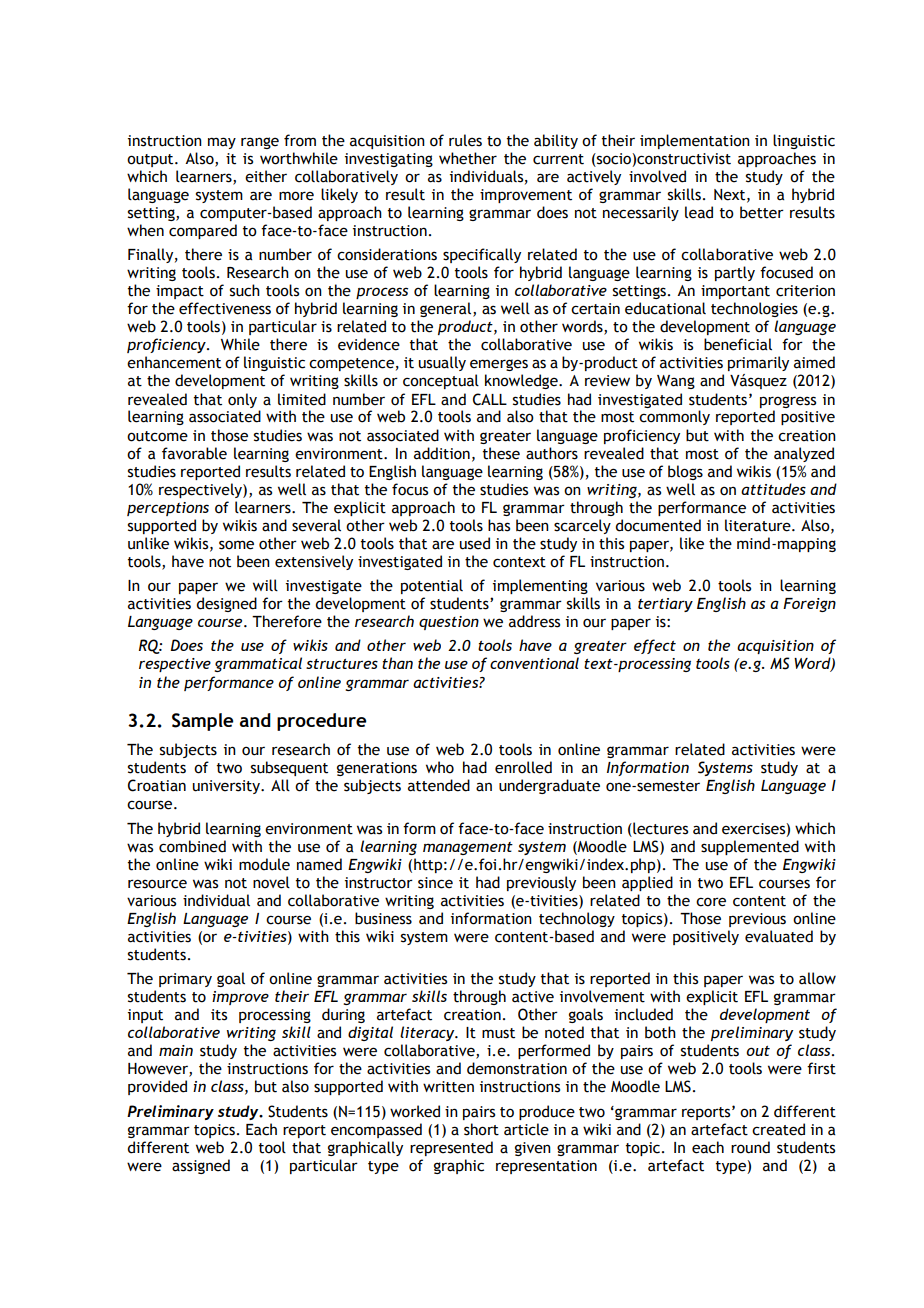 Image resolution: width=924 pixels, height=1308 pixels. I want to click on short, so click(481, 1129).
